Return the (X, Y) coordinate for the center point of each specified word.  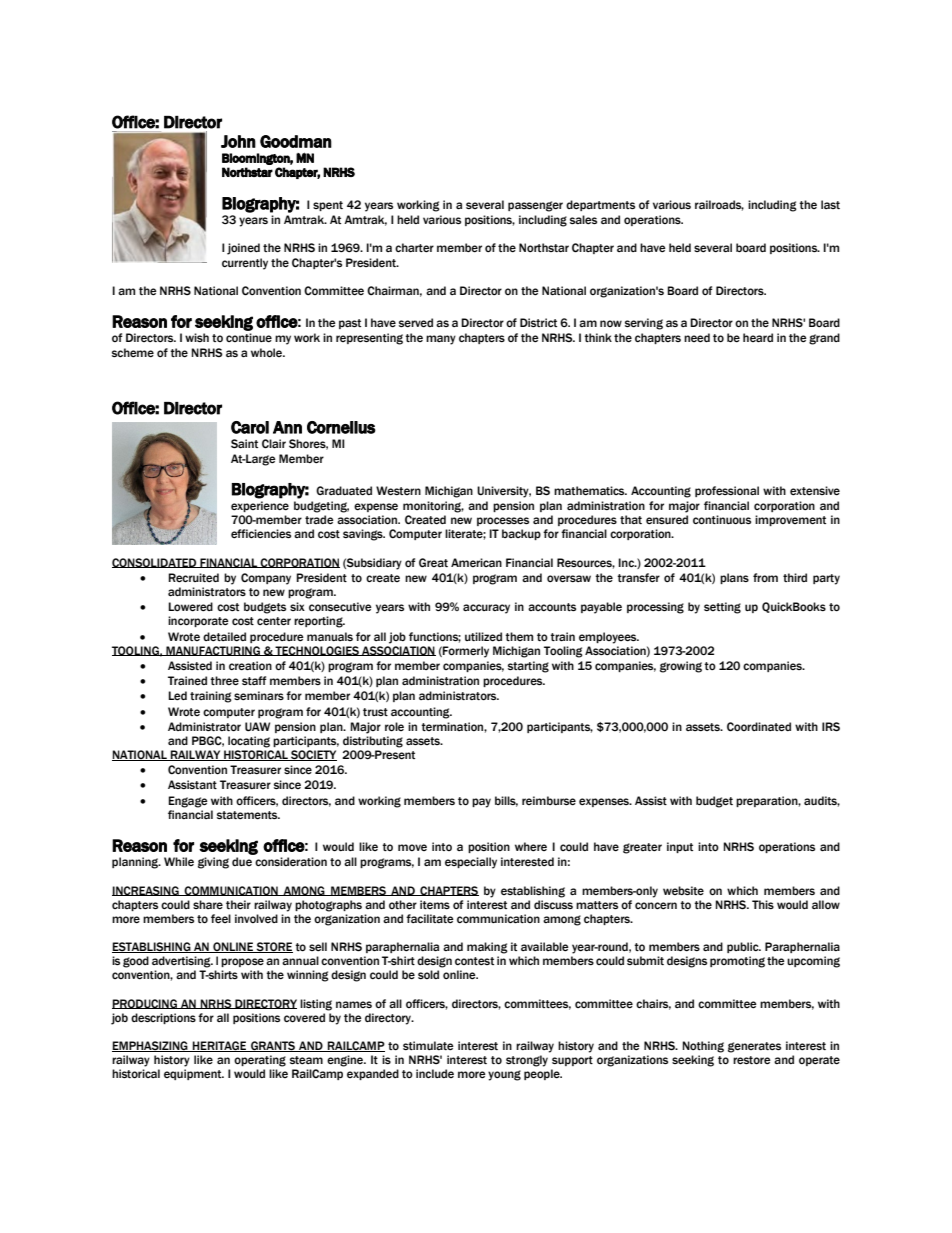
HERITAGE (220, 1046)
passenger (535, 206)
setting (722, 608)
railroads (719, 205)
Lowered (190, 607)
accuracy (486, 609)
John (238, 141)
